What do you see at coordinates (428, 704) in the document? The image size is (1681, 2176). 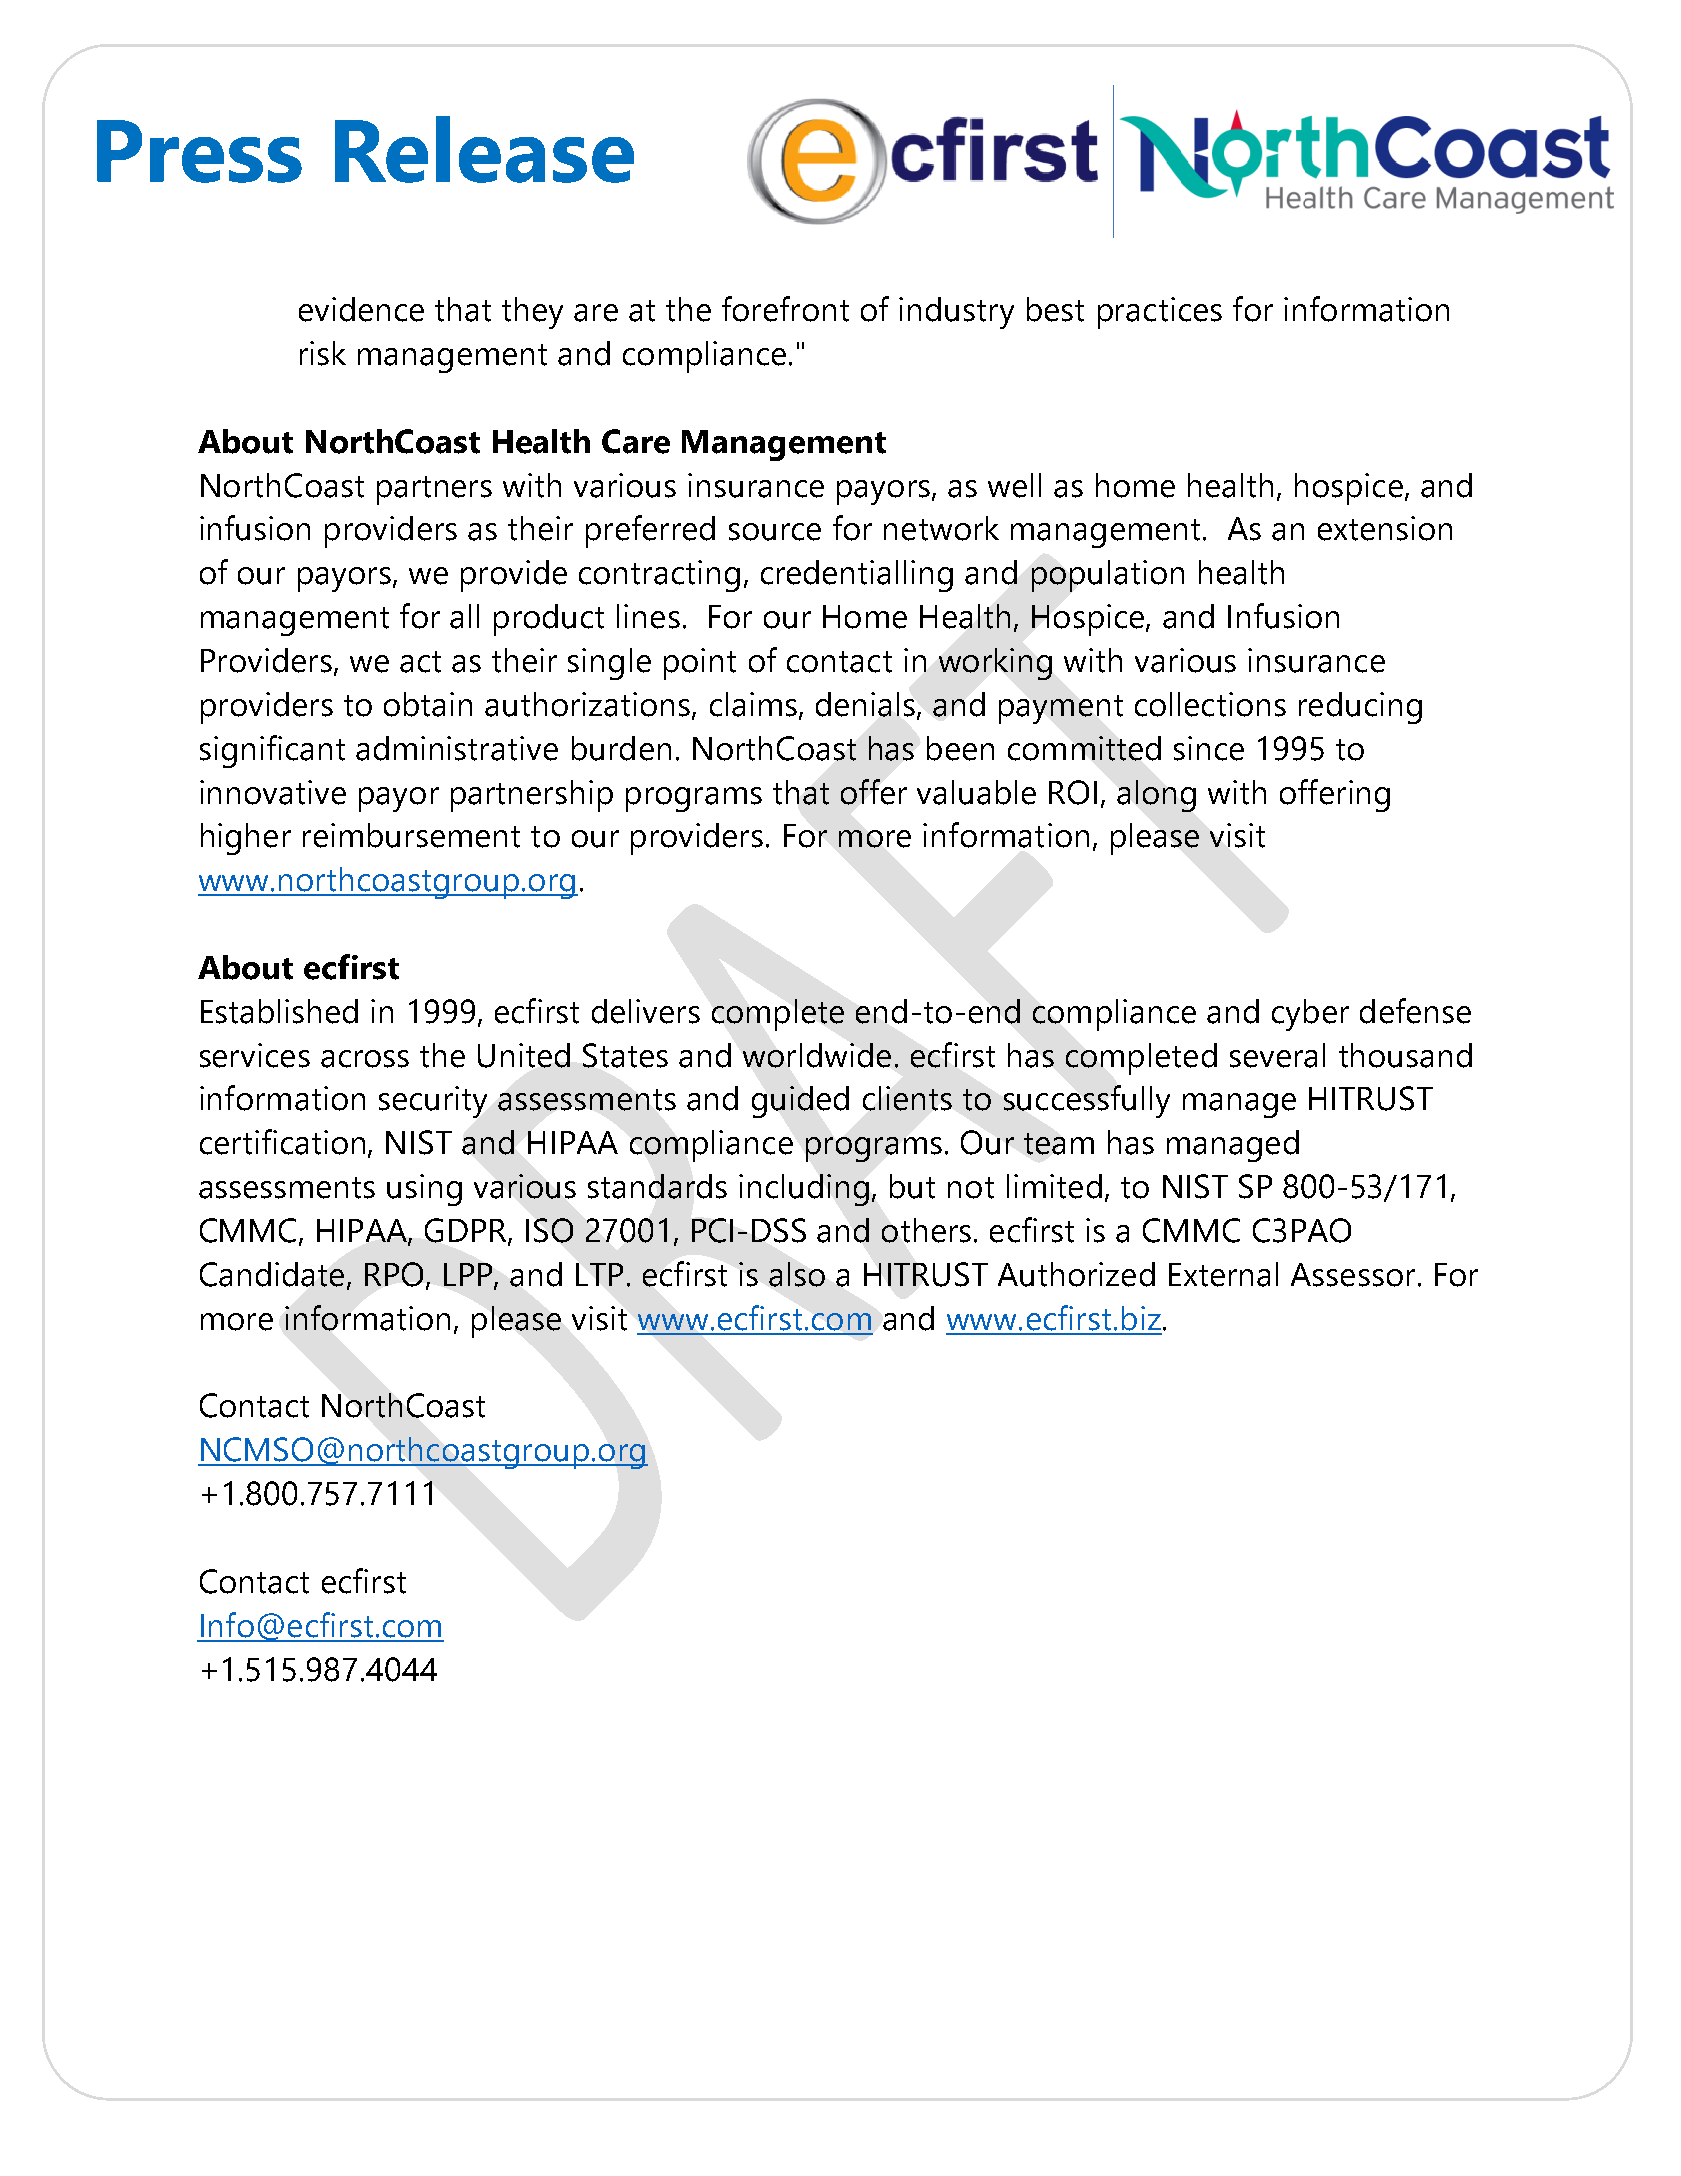 I see `obtain` at bounding box center [428, 704].
